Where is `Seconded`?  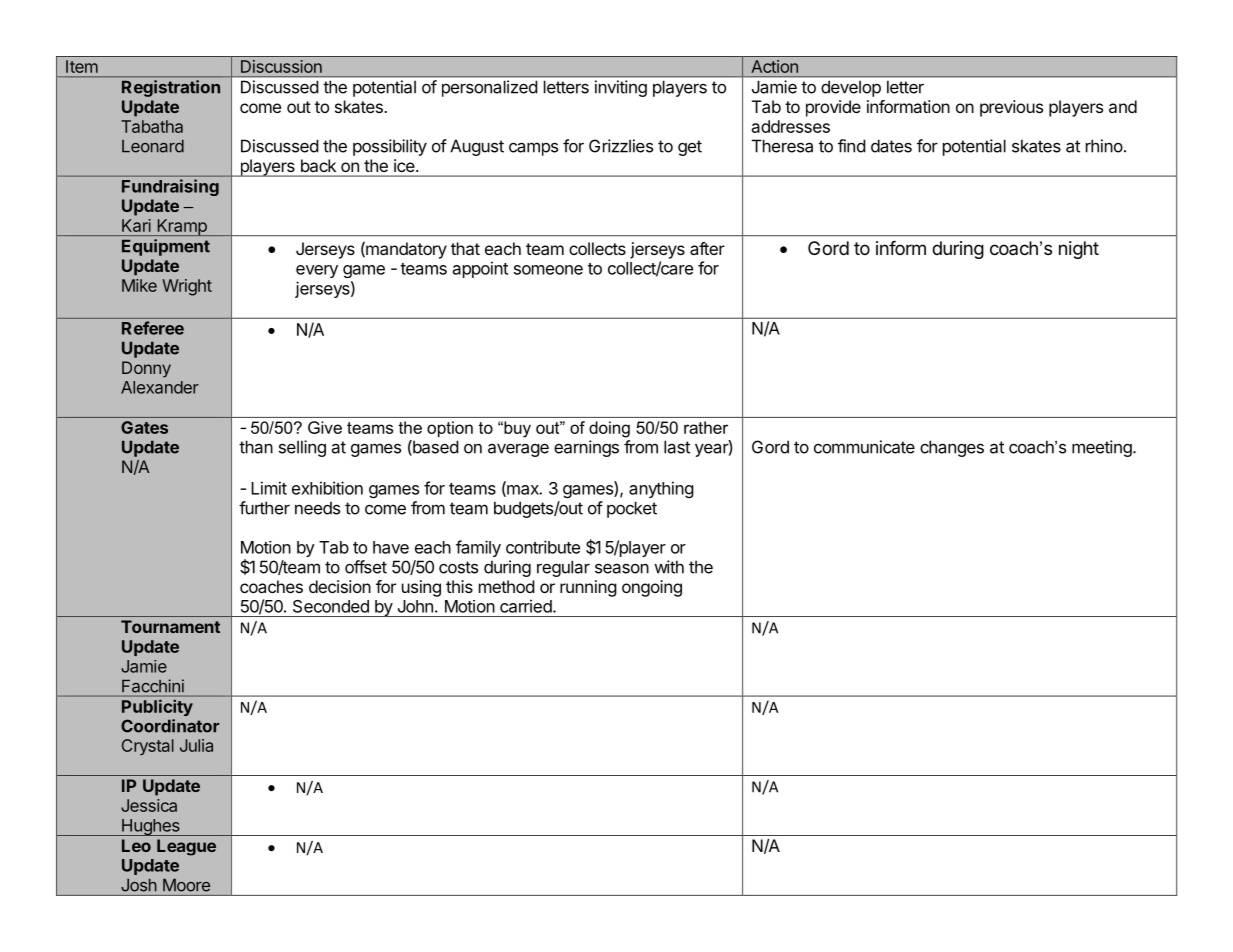
Seconded is located at coordinates (331, 606).
